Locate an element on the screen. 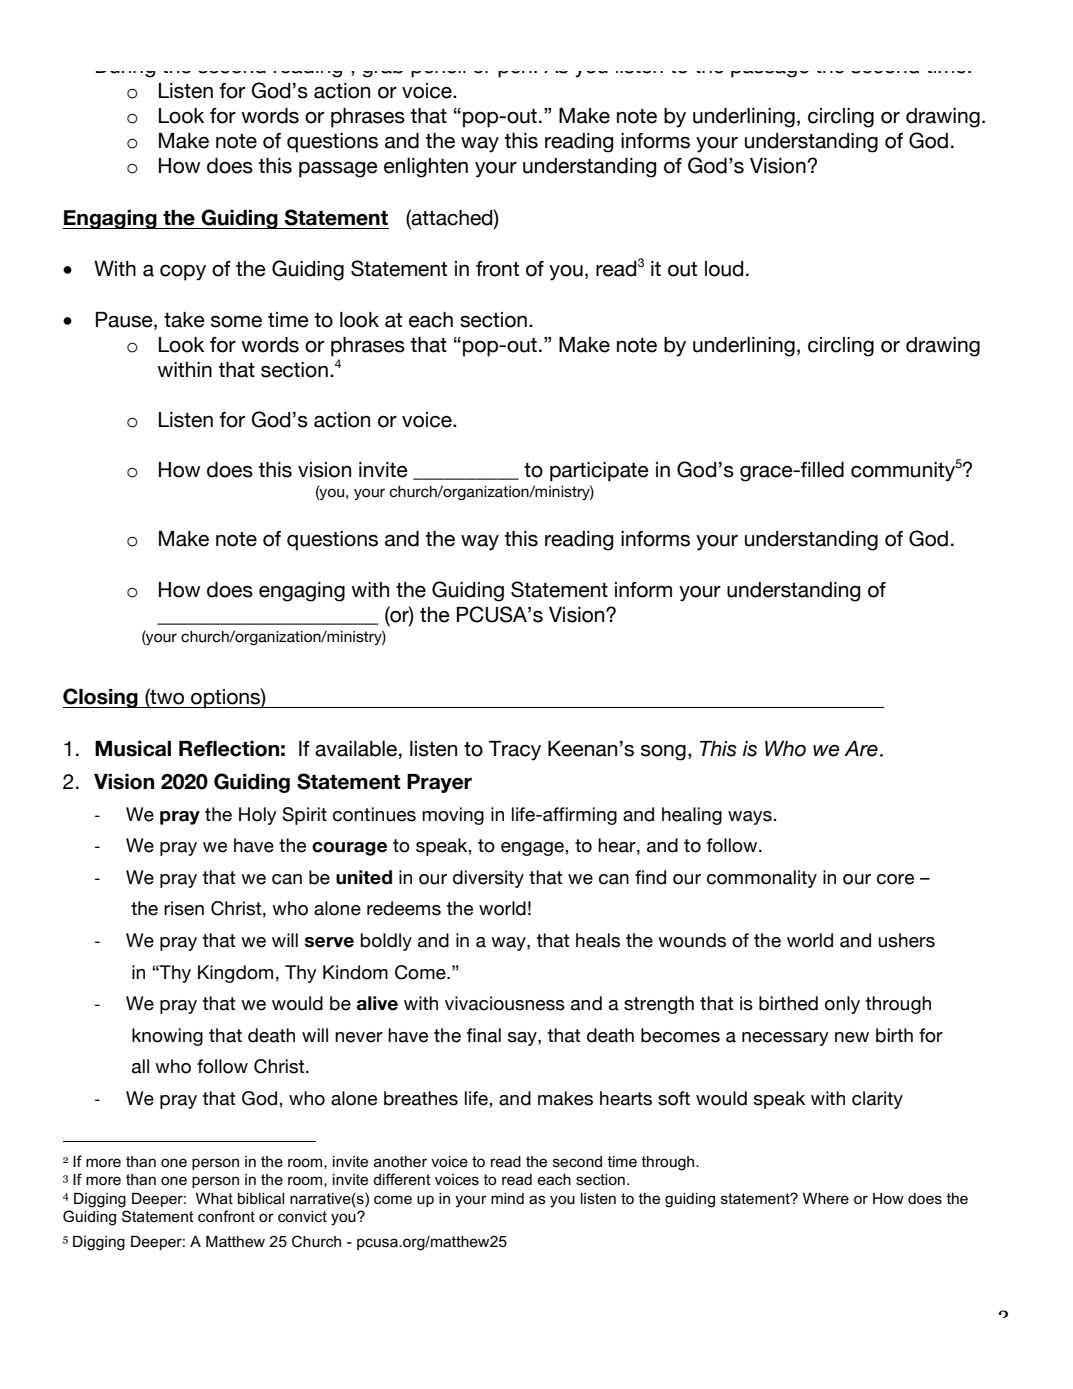 This screenshot has height=1389, width=1073. Closing is located at coordinates (101, 698).
